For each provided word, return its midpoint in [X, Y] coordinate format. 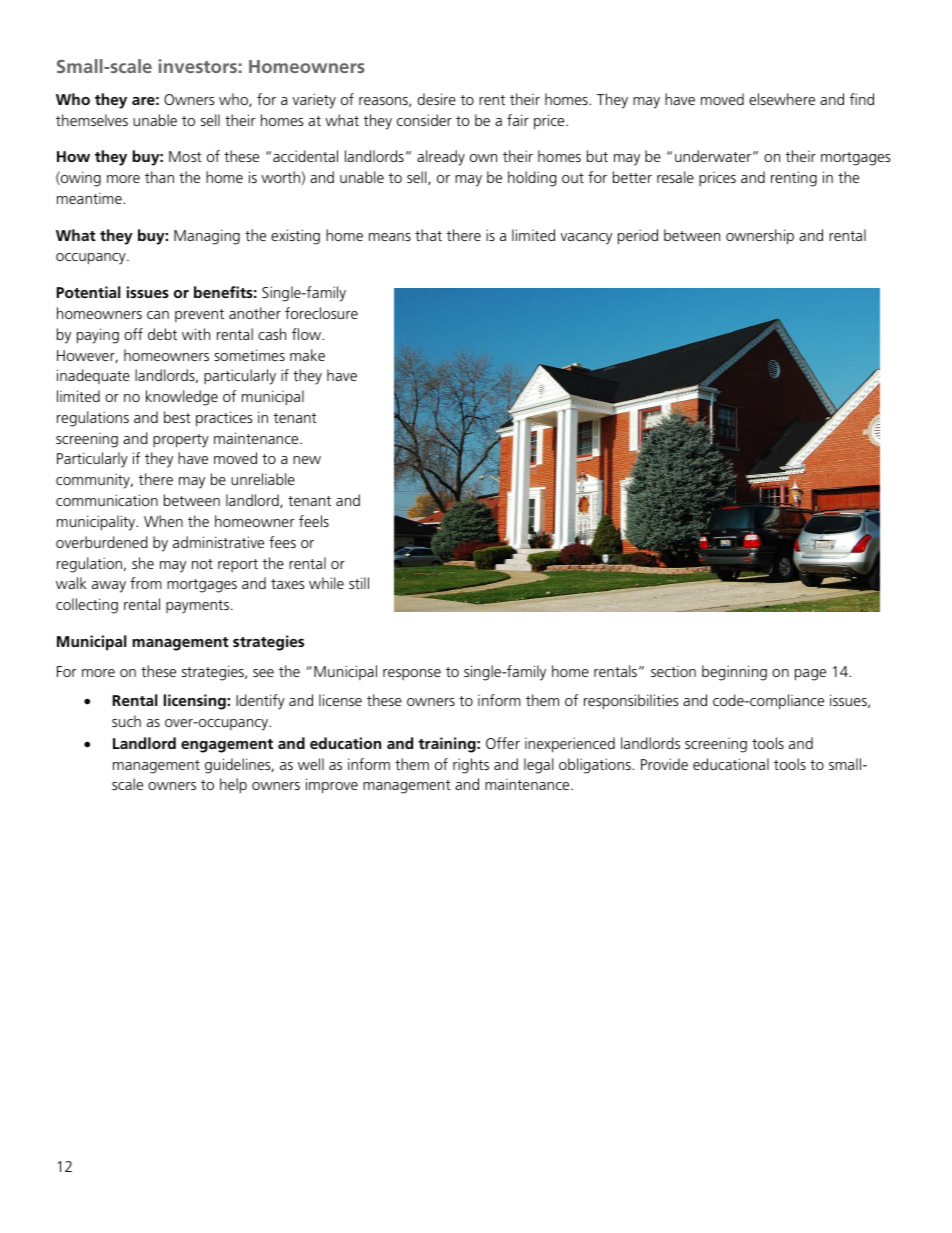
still [359, 583]
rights [471, 766]
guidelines [239, 766]
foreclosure [321, 313]
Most [185, 156]
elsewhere [782, 99]
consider [424, 120]
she [143, 563]
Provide [664, 764]
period [638, 237]
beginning [734, 673]
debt [162, 334]
